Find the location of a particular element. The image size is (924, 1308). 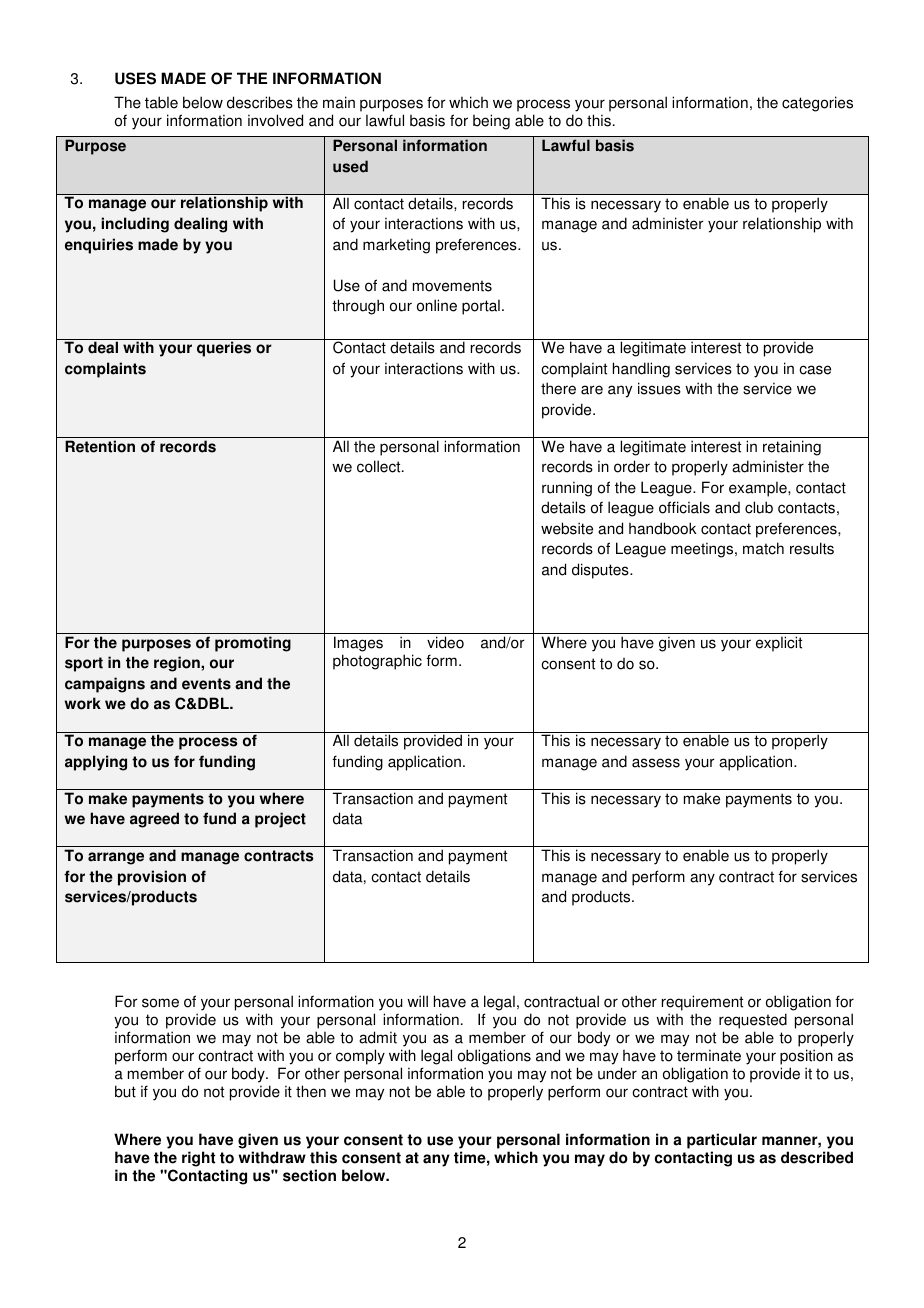

collect is located at coordinates (380, 466).
